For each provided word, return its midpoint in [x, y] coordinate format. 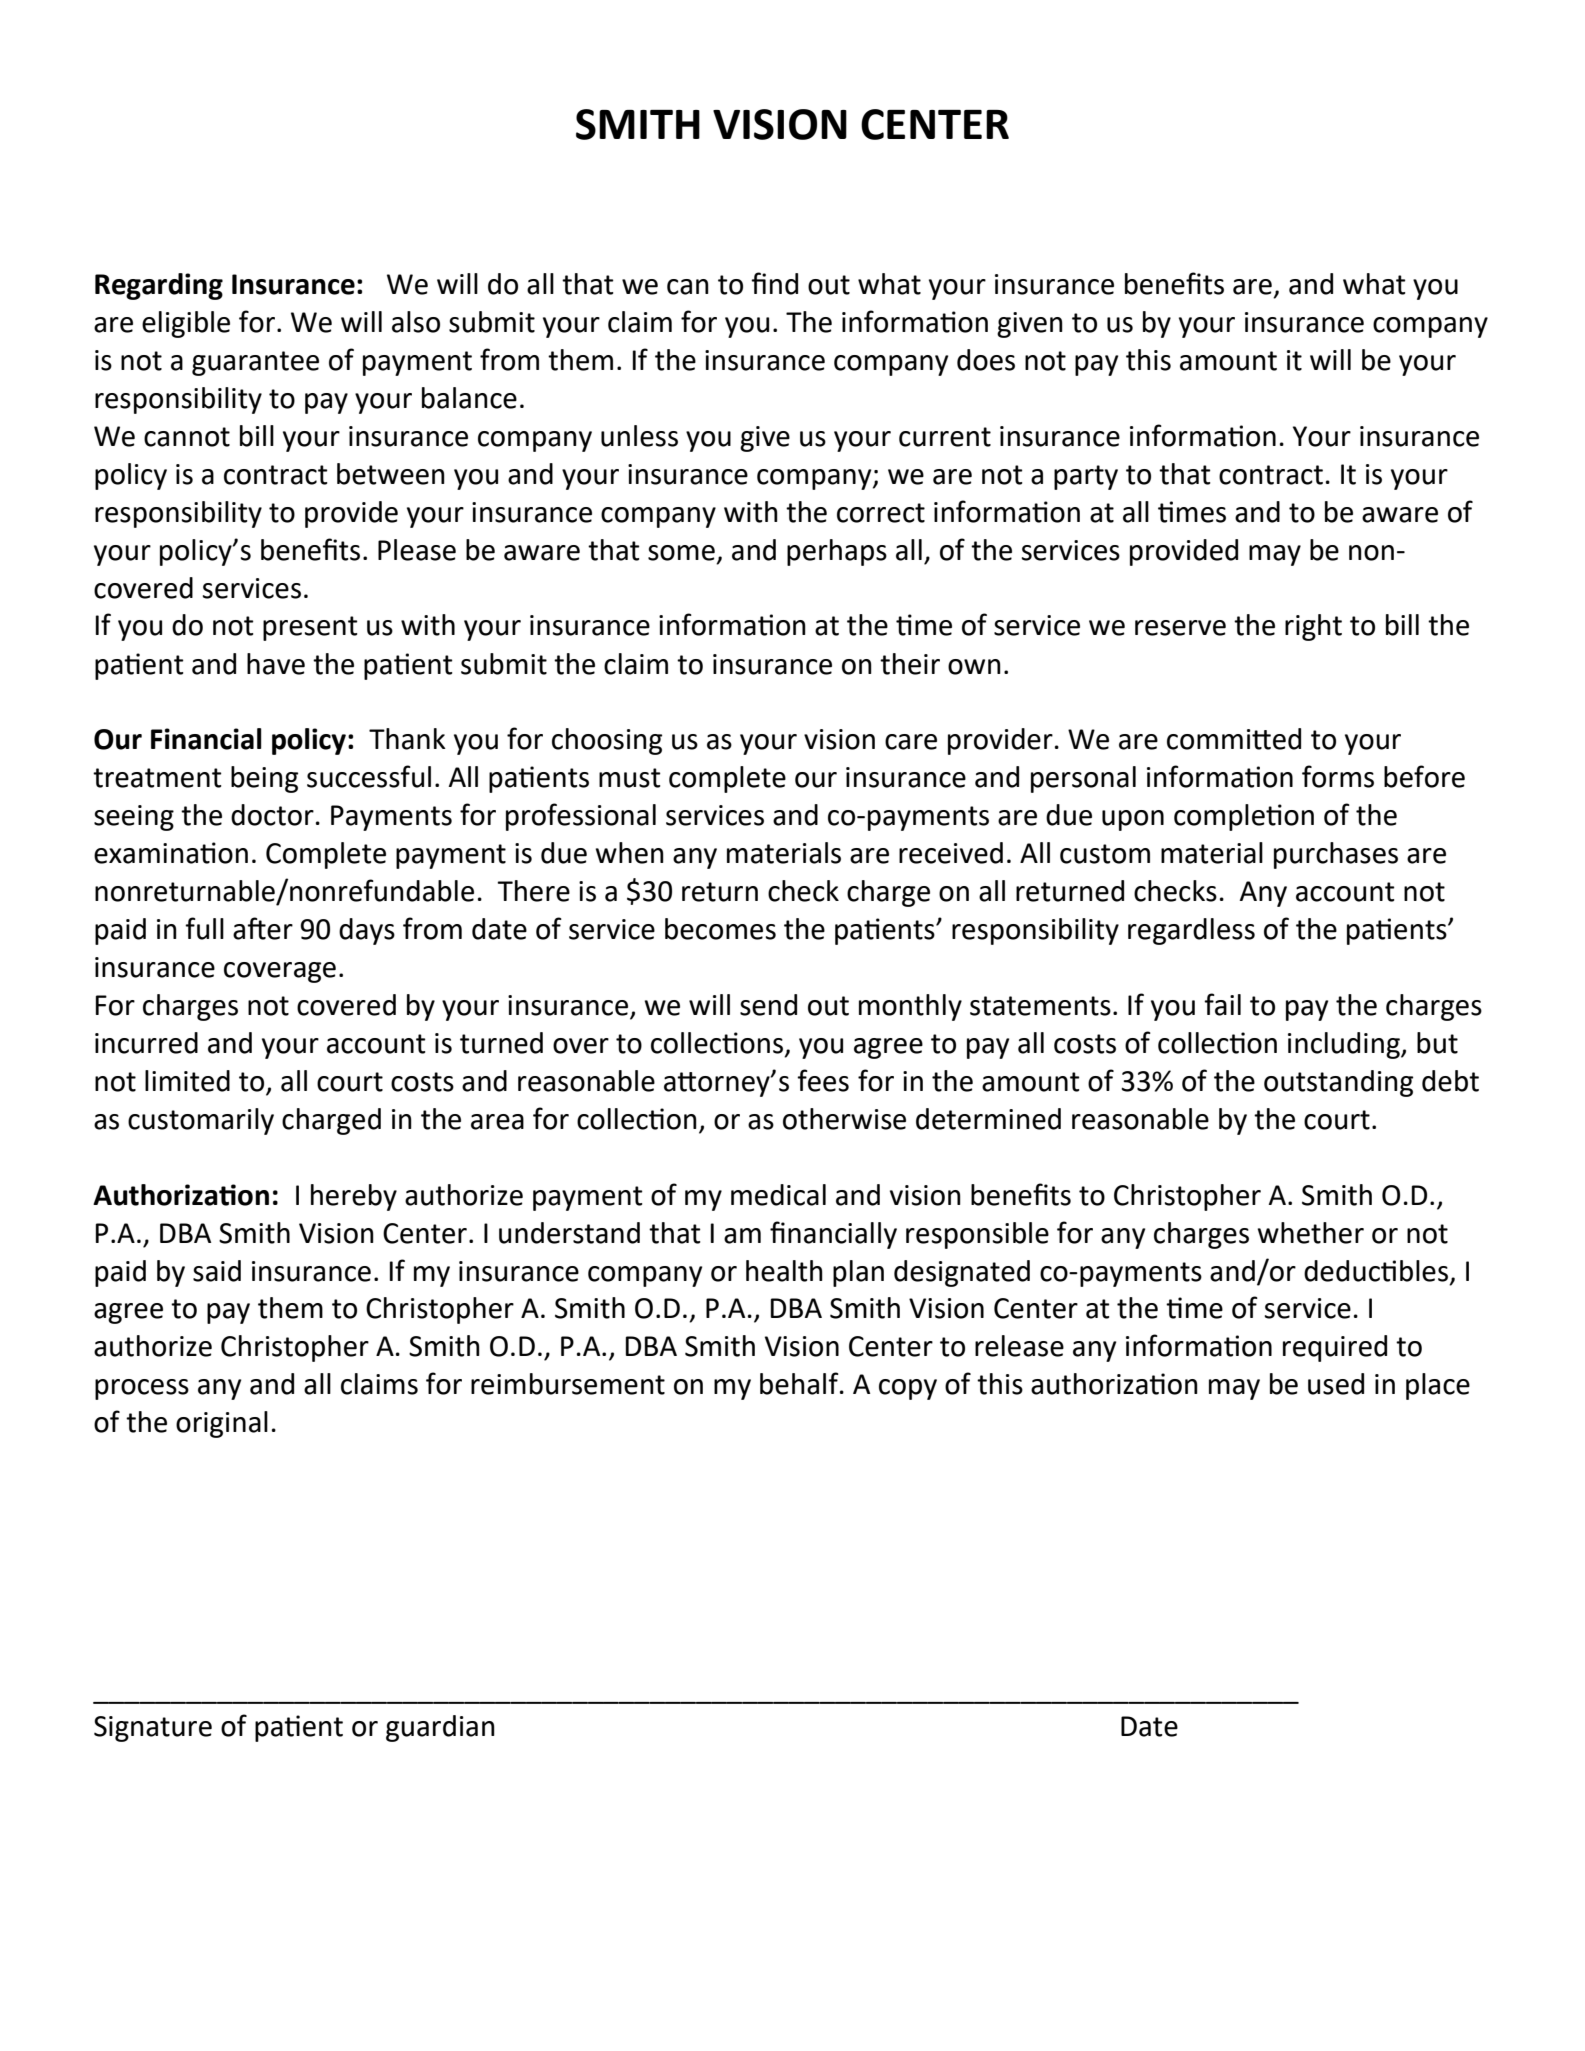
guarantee [255, 363]
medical [778, 1195]
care [911, 742]
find [774, 283]
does [986, 360]
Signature [153, 1729]
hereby [354, 1197]
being [264, 779]
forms [1338, 776]
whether [1310, 1233]
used [1336, 1384]
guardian [440, 1728]
